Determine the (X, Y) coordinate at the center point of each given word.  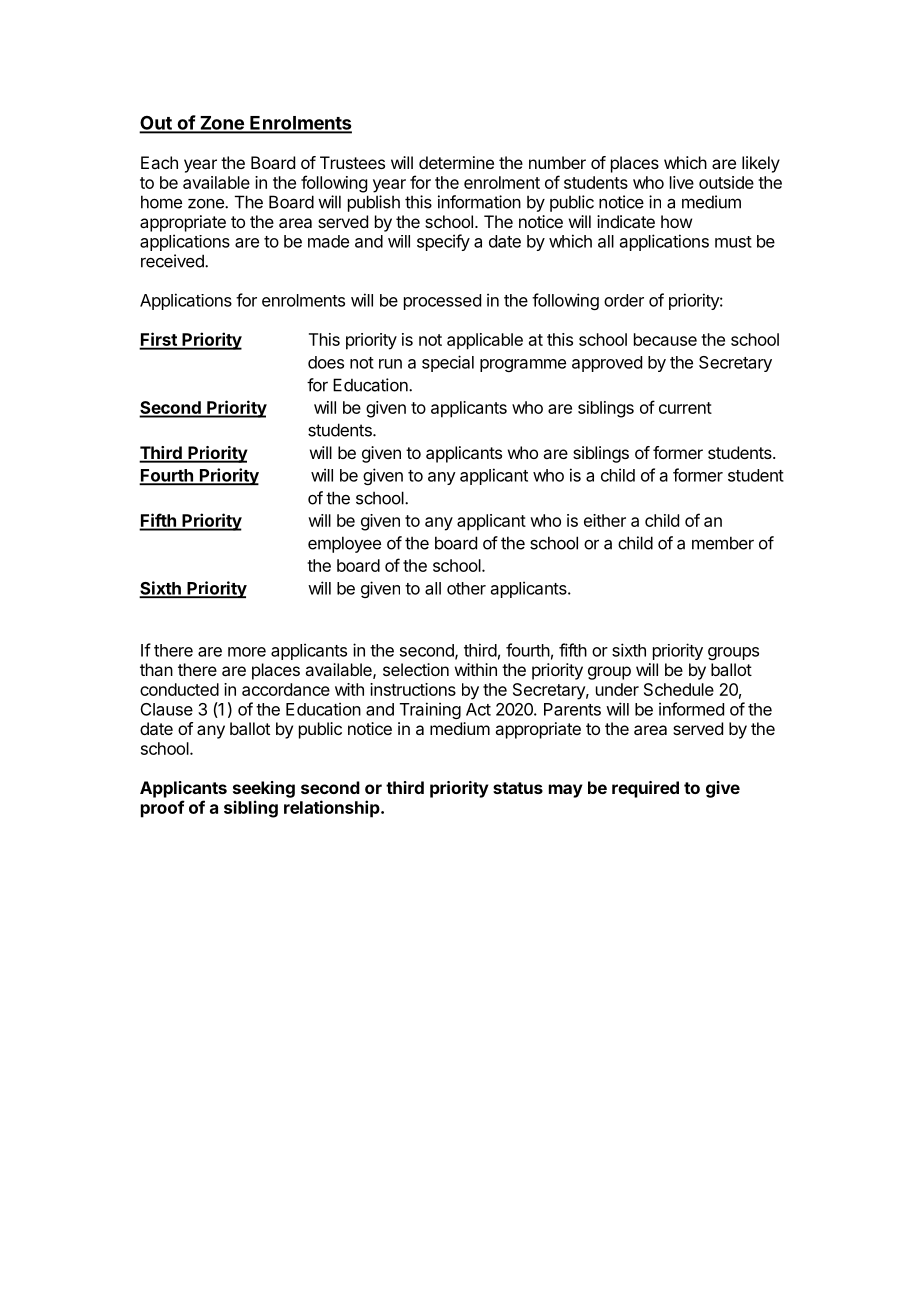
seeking (264, 789)
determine (456, 162)
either (605, 520)
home (161, 202)
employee (344, 544)
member (723, 543)
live (682, 182)
